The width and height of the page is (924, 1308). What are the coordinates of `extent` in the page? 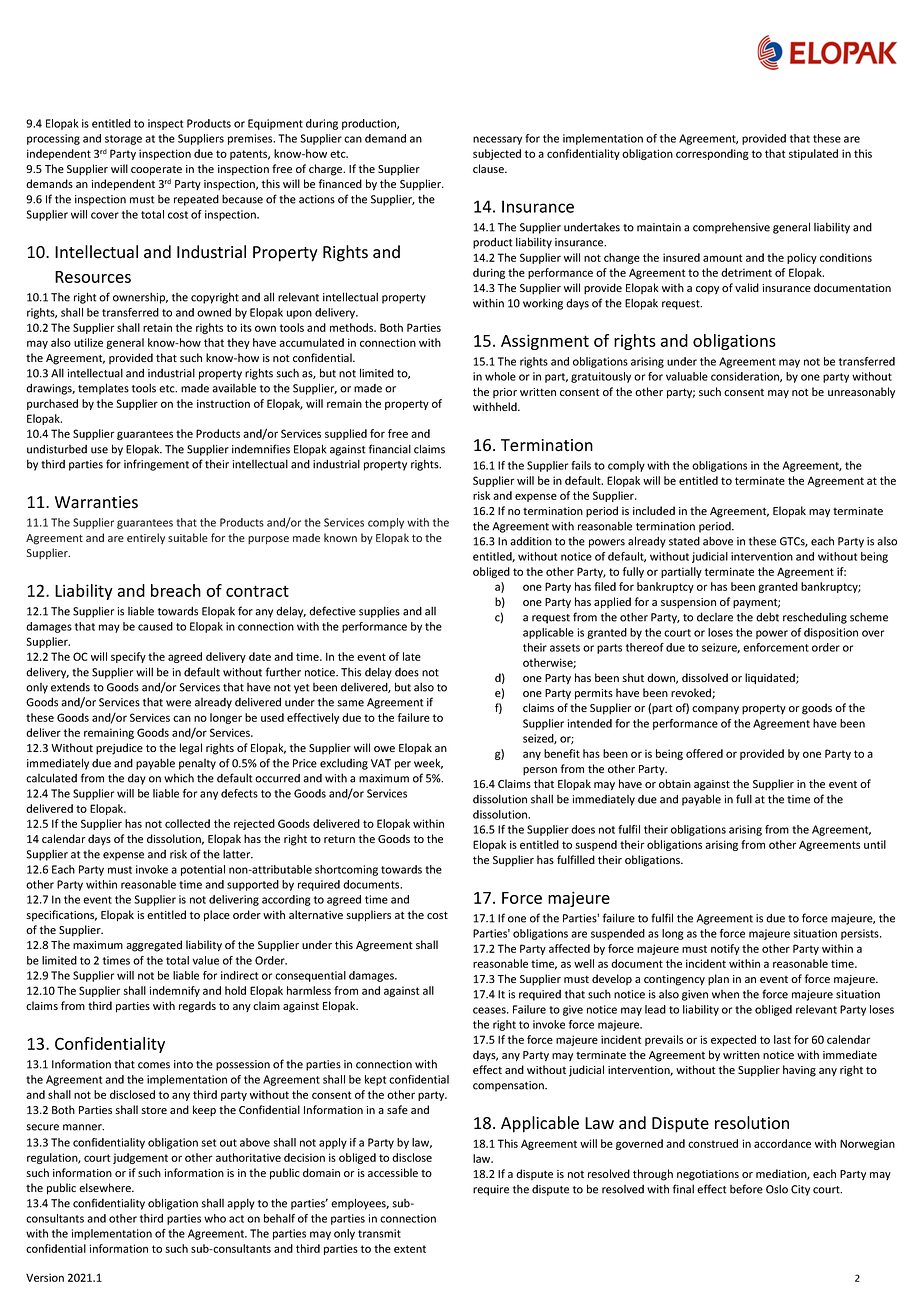 It's located at (410, 1249).
